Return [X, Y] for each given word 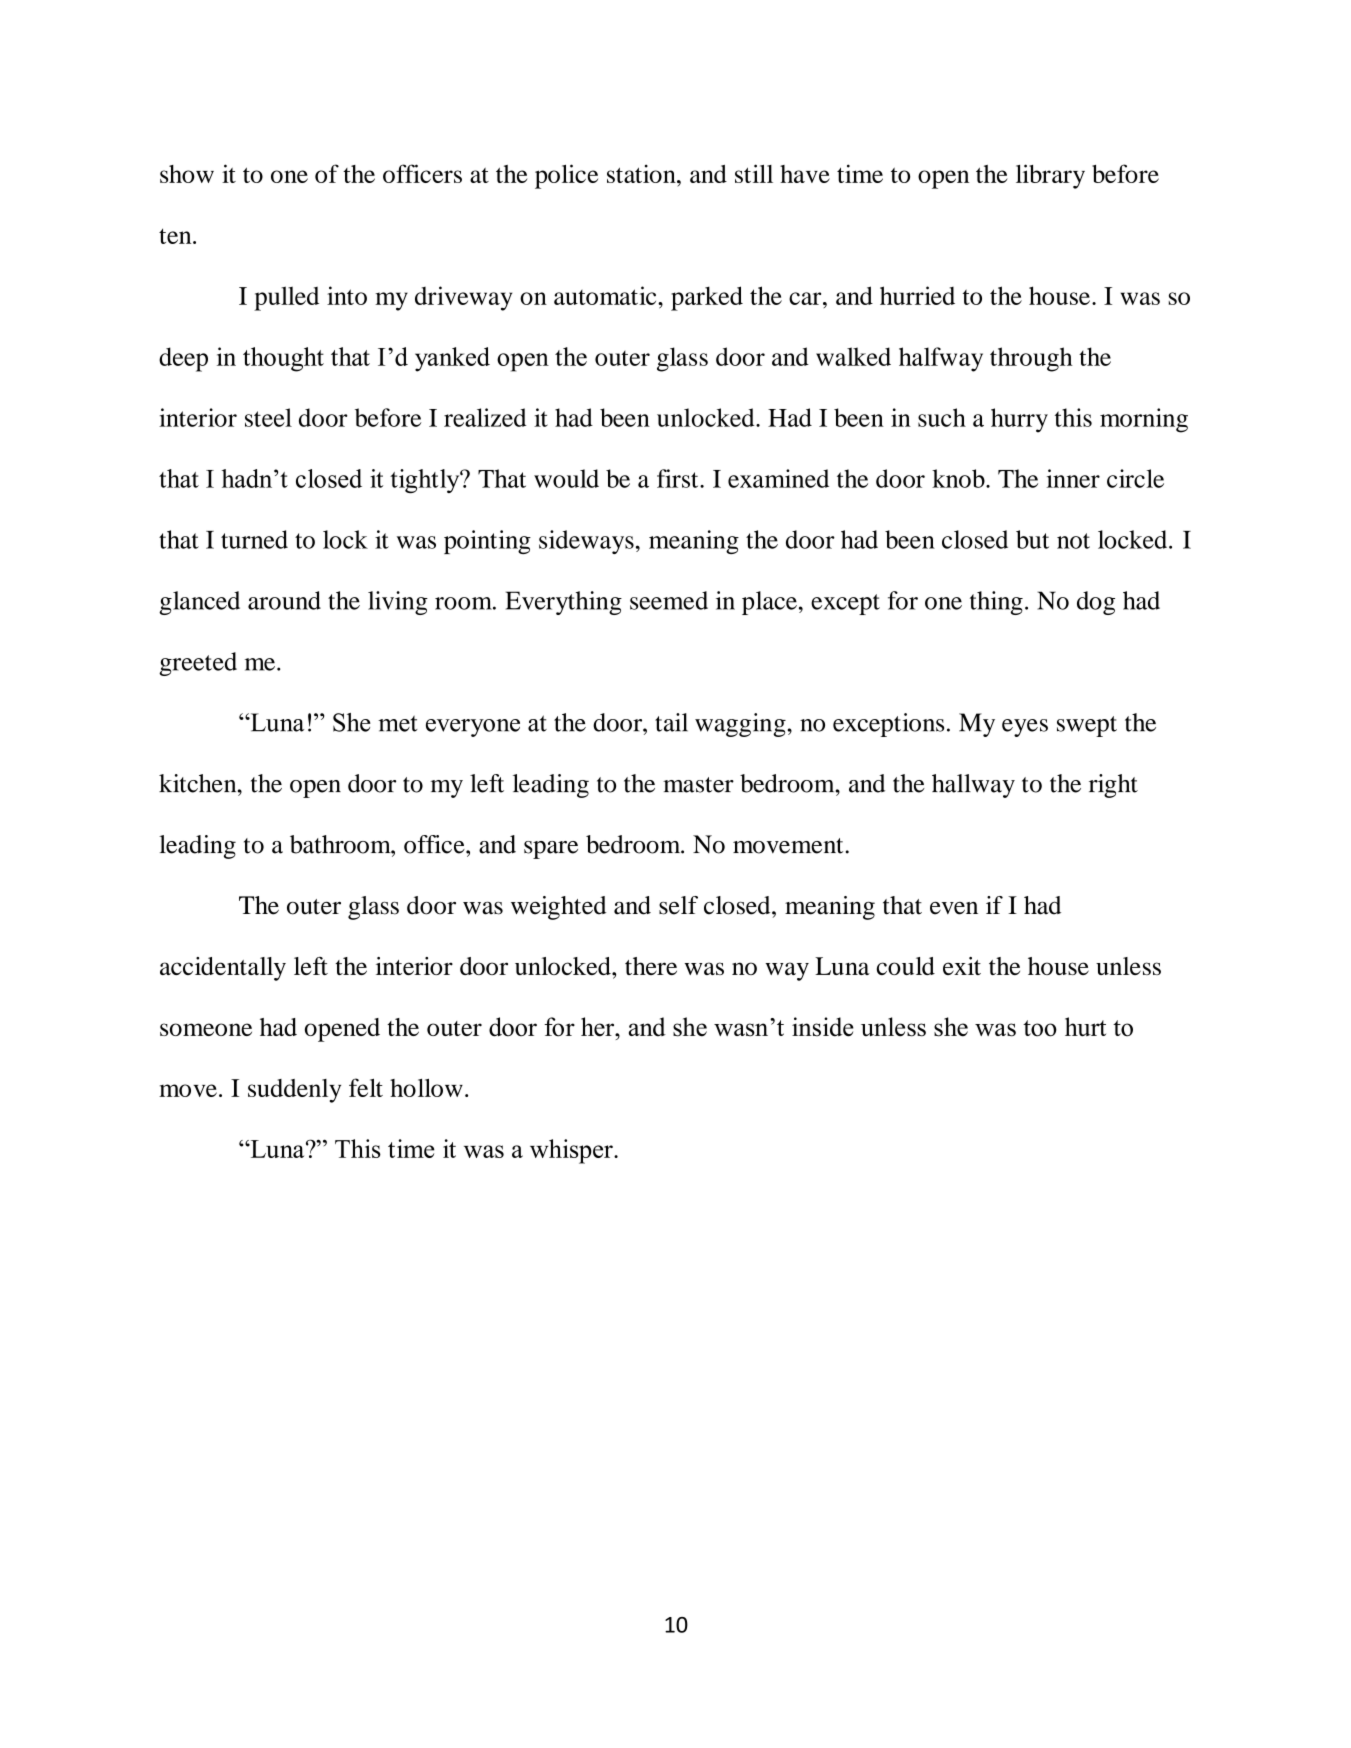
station [642, 173]
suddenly [294, 1091]
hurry [1019, 420]
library [1050, 176]
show [187, 174]
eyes [1025, 728]
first [679, 478]
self [678, 905]
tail [671, 722]
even [954, 908]
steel [268, 417]
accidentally [223, 969]
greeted [198, 664]
